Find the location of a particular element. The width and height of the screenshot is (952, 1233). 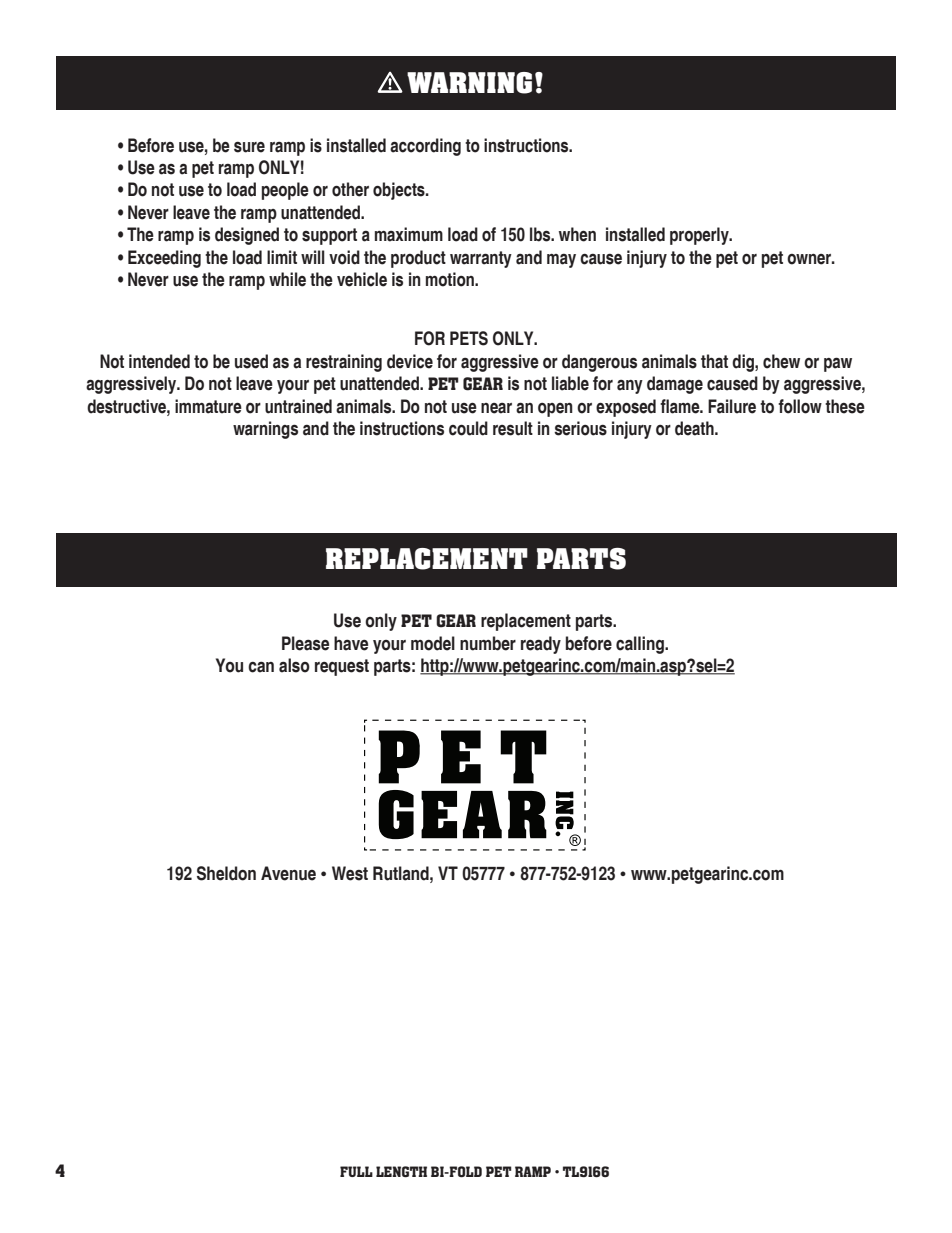

result is located at coordinates (513, 428).
